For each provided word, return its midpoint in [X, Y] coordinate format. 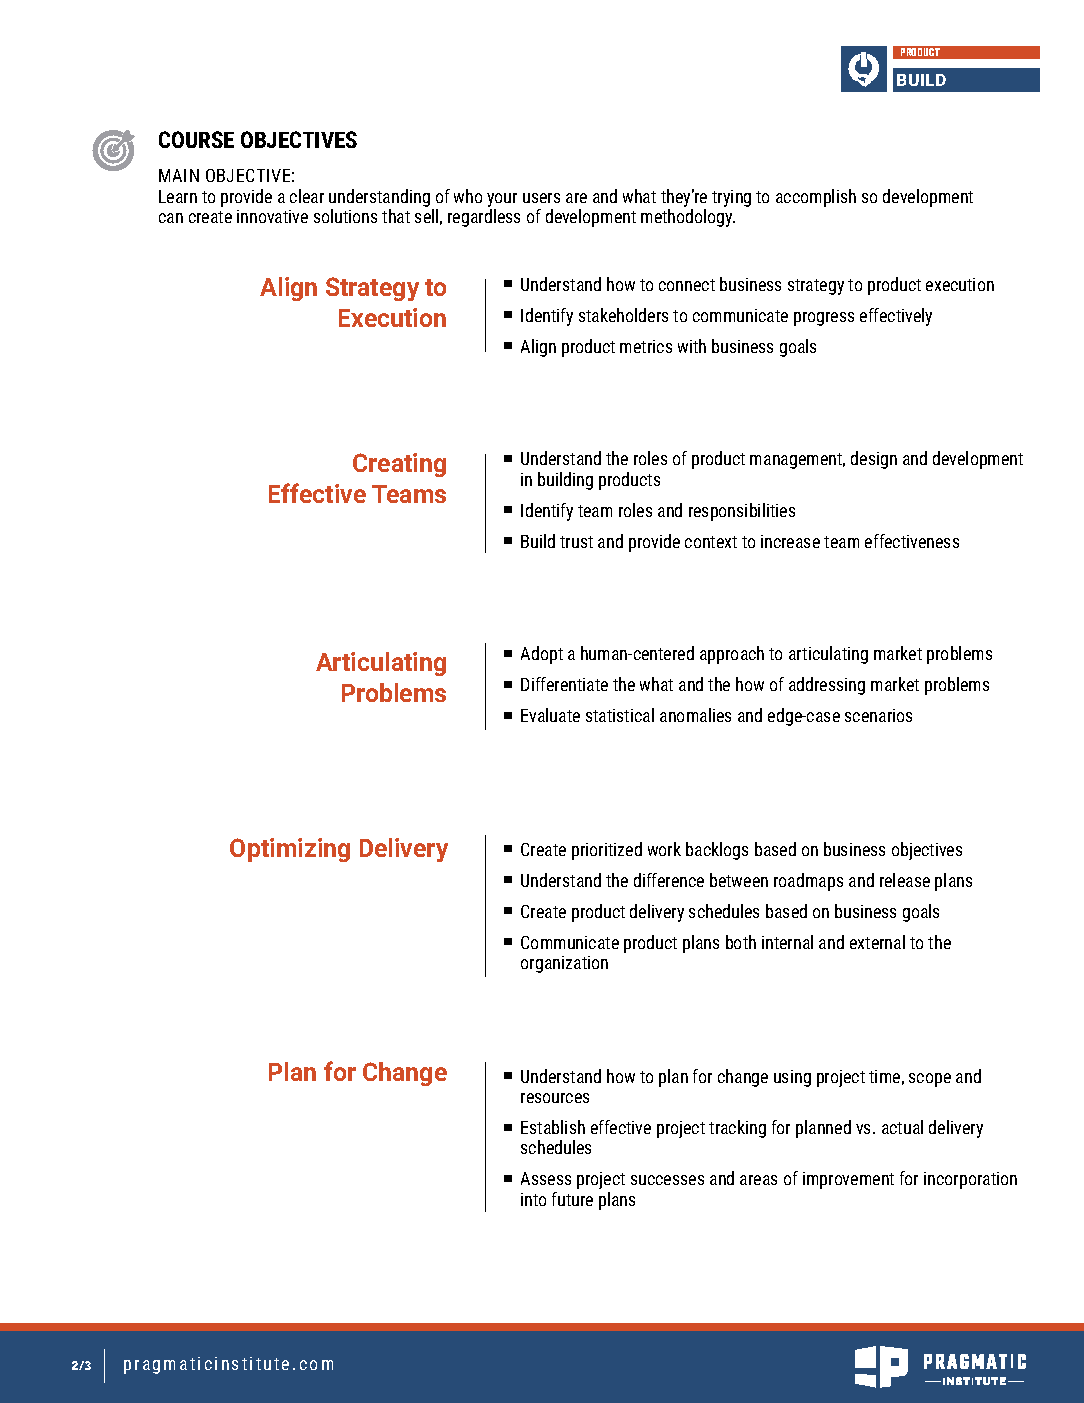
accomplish [816, 198]
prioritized [607, 851]
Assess [546, 1178]
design [874, 460]
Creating [399, 465]
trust [576, 542]
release [905, 880]
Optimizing [290, 850]
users [541, 198]
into [533, 1199]
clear [307, 196]
